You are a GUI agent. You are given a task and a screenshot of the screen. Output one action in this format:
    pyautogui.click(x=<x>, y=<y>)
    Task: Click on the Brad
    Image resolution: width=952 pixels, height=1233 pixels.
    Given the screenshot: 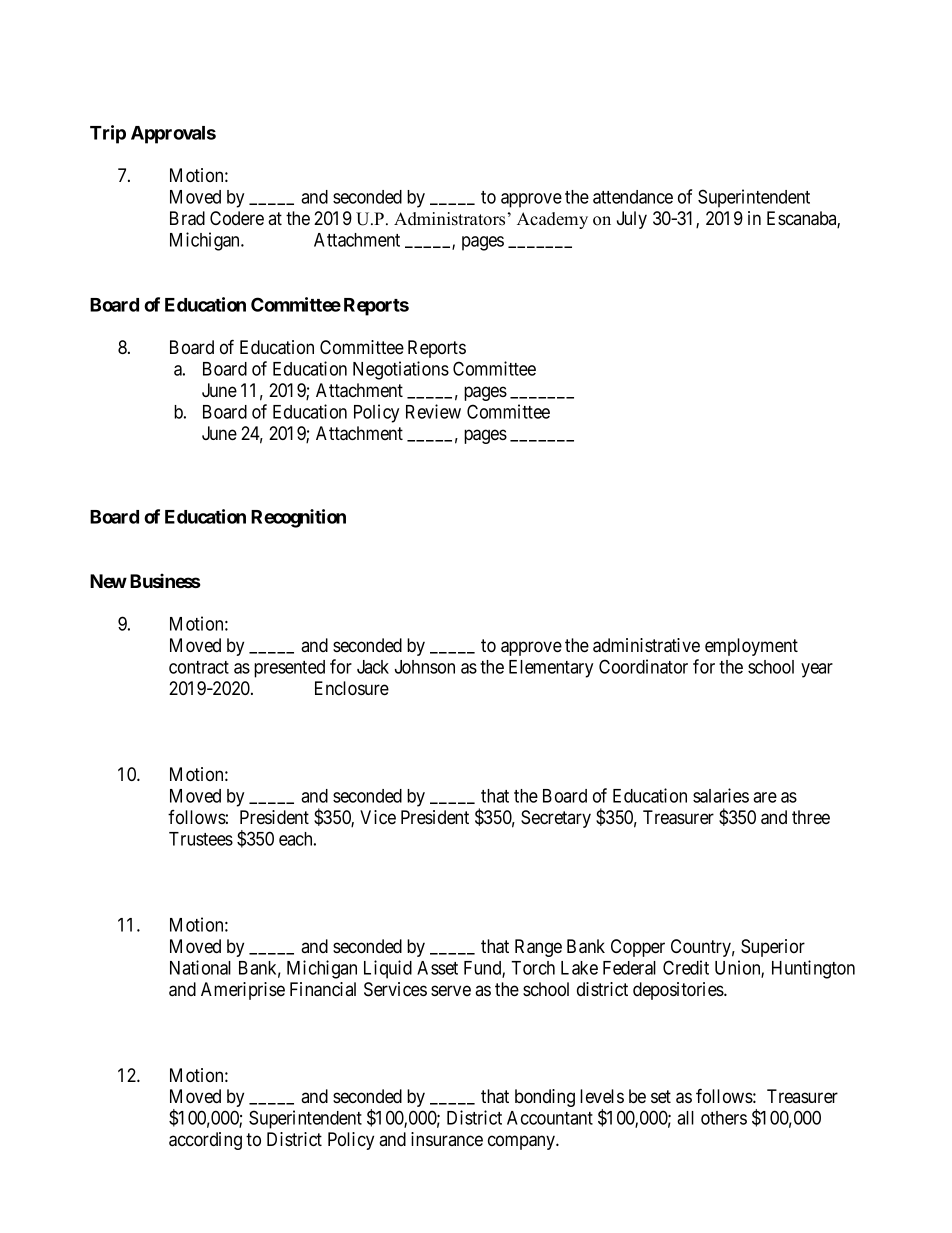 What is the action you would take?
    pyautogui.click(x=187, y=218)
